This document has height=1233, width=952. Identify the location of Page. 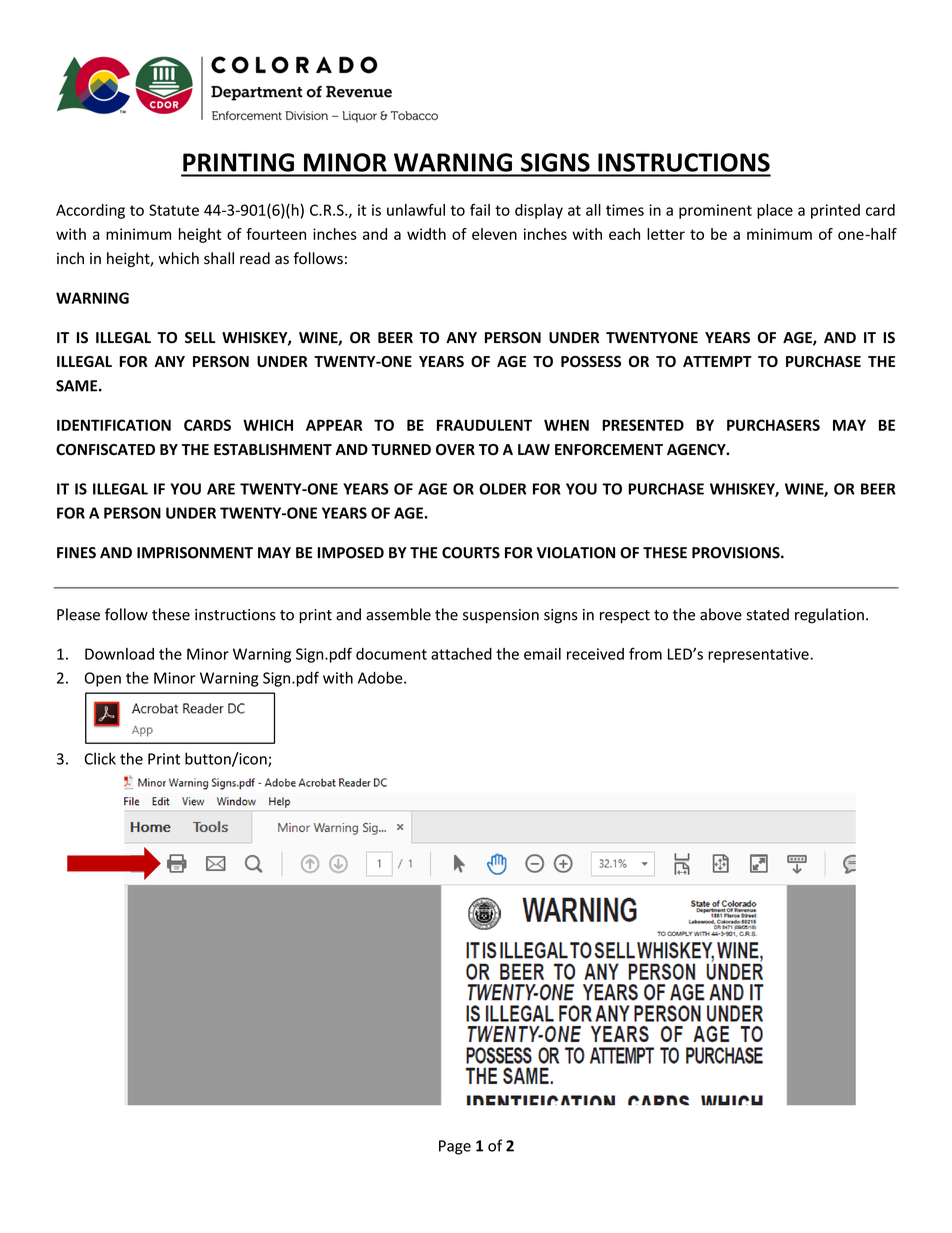
(455, 1147).
